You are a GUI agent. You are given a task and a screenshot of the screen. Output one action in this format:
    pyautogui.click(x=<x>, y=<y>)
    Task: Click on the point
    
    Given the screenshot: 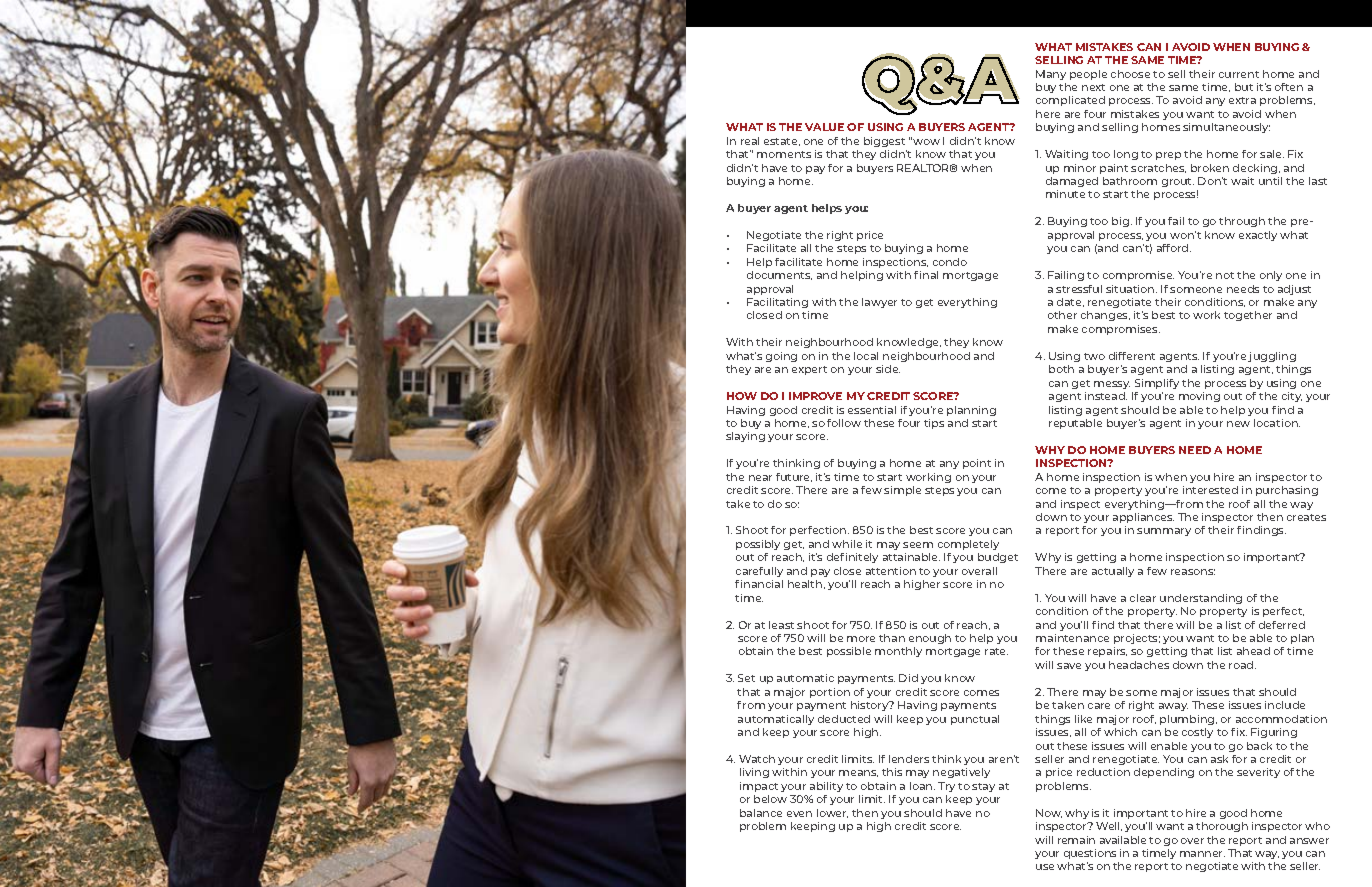 What is the action you would take?
    pyautogui.click(x=977, y=464)
